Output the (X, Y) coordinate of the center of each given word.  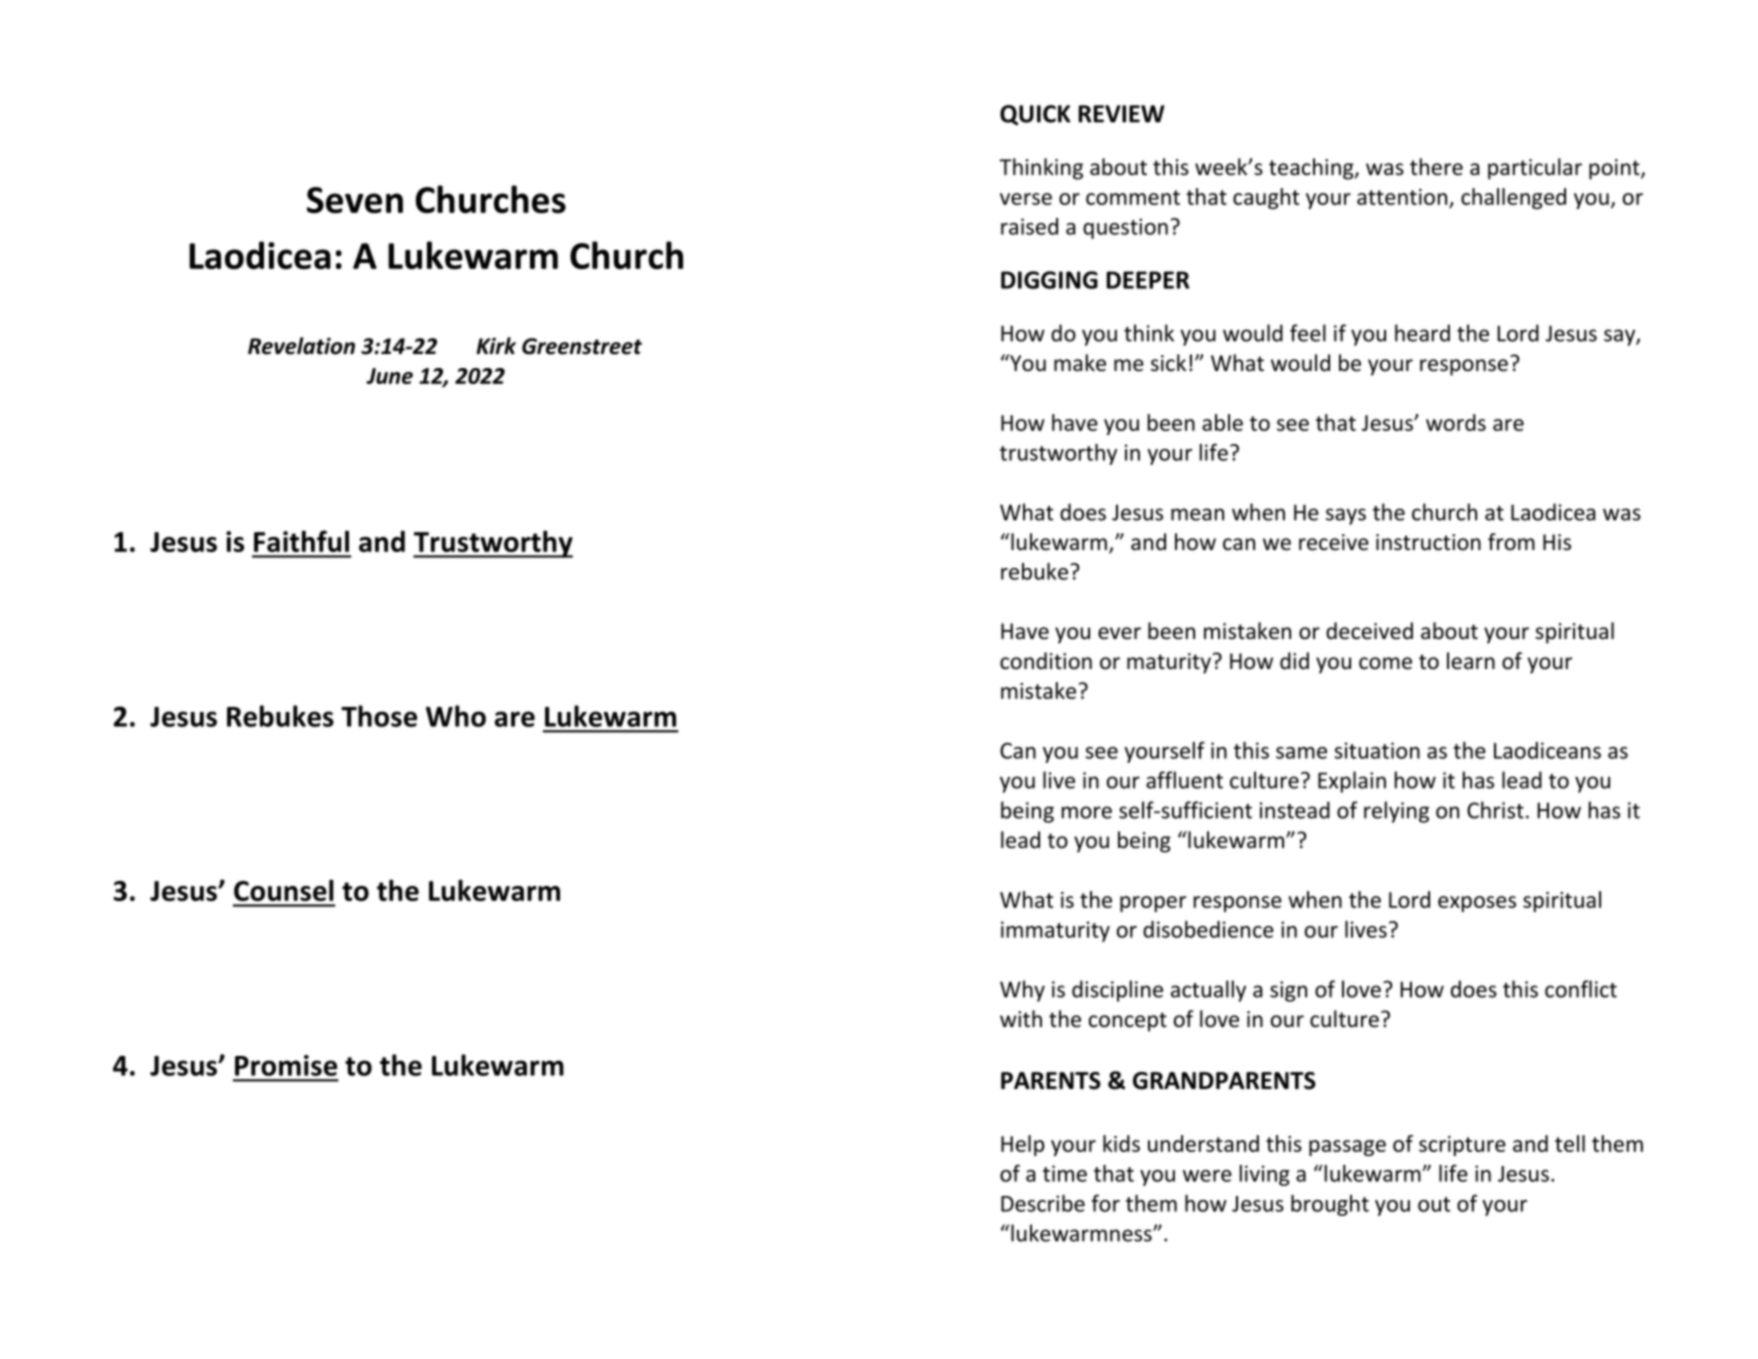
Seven (355, 200)
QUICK (1035, 115)
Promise (286, 1065)
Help (1023, 1145)
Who (456, 716)
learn (1471, 661)
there (1436, 167)
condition (1046, 661)
